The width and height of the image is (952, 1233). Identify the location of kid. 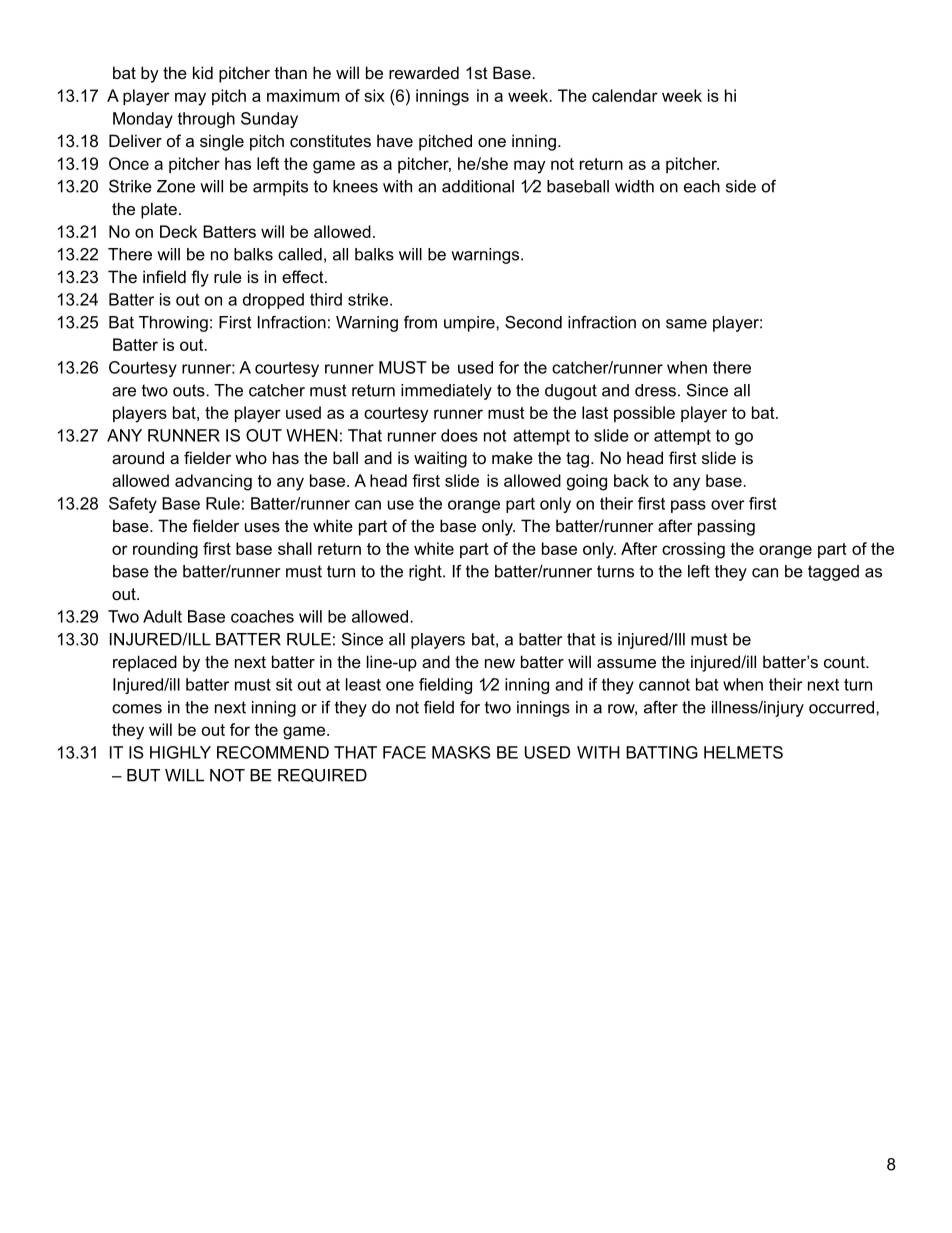
(203, 72).
